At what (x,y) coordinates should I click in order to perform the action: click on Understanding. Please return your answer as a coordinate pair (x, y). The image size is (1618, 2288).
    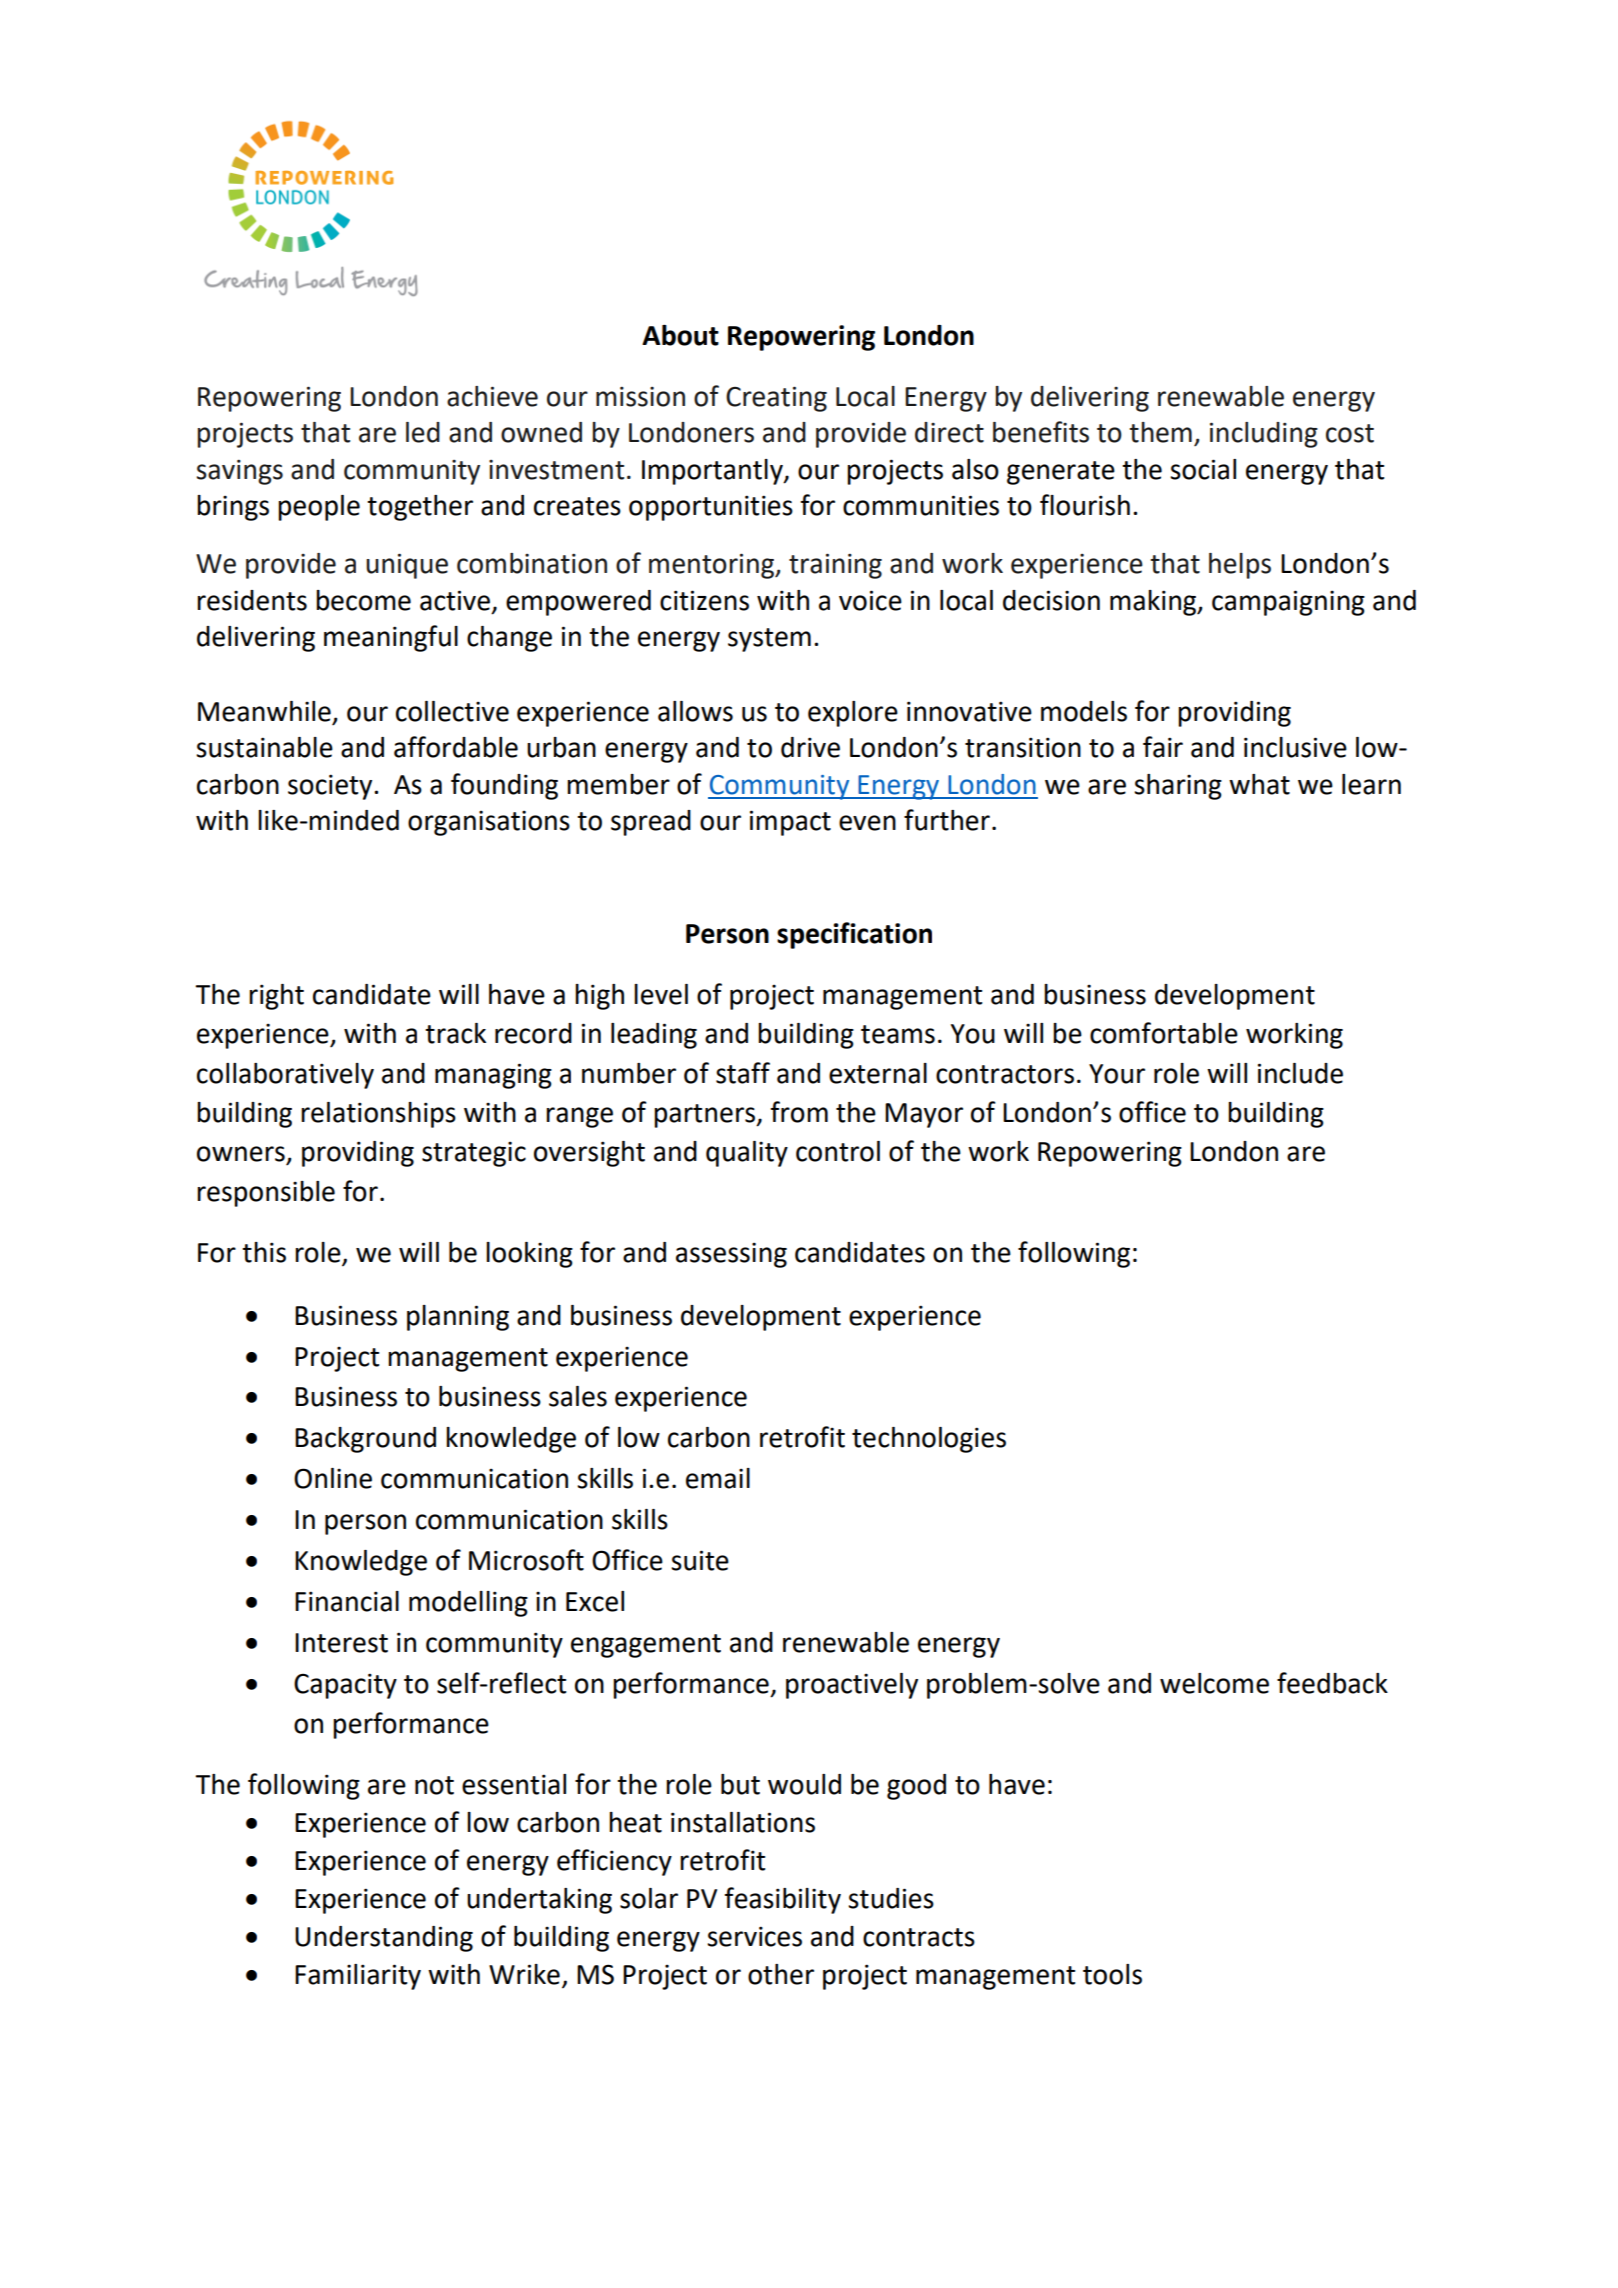
    Looking at the image, I should click on (384, 1939).
